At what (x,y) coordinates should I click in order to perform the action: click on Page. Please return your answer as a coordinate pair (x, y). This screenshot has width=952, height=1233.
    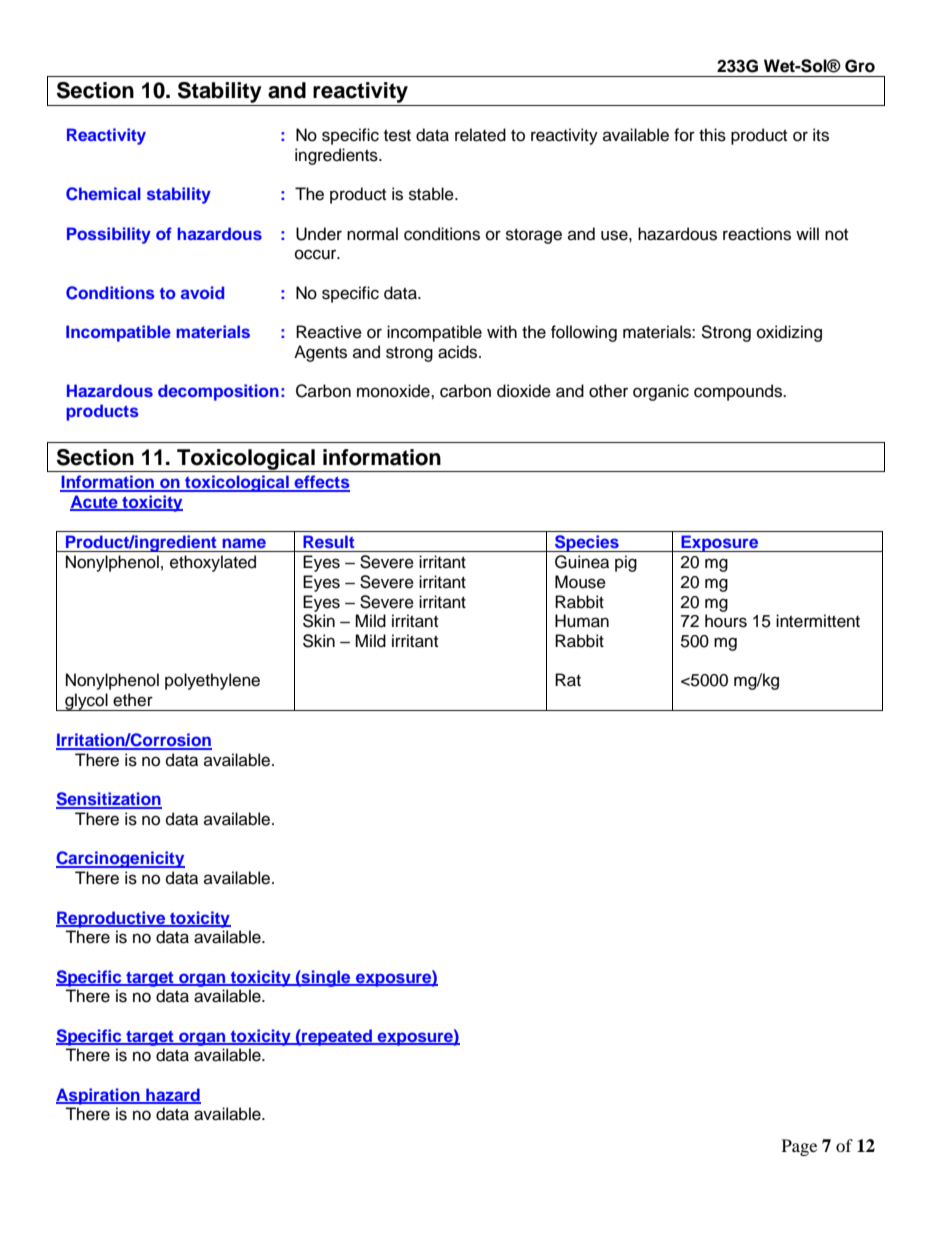
    Looking at the image, I should click on (799, 1147).
